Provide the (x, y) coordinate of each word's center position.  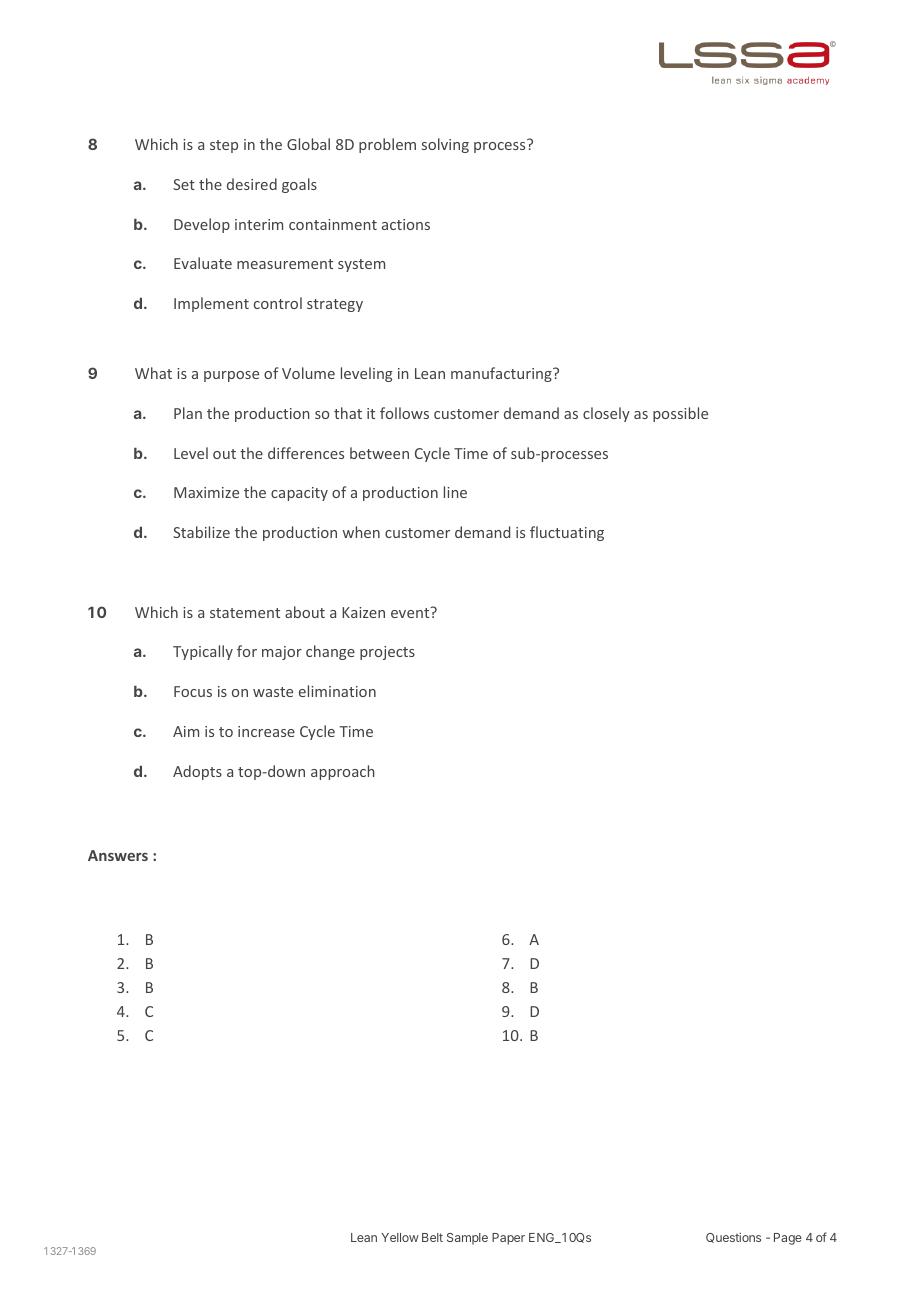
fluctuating (567, 533)
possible (680, 414)
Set (184, 184)
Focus (193, 691)
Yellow (400, 1237)
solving (445, 145)
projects (387, 653)
